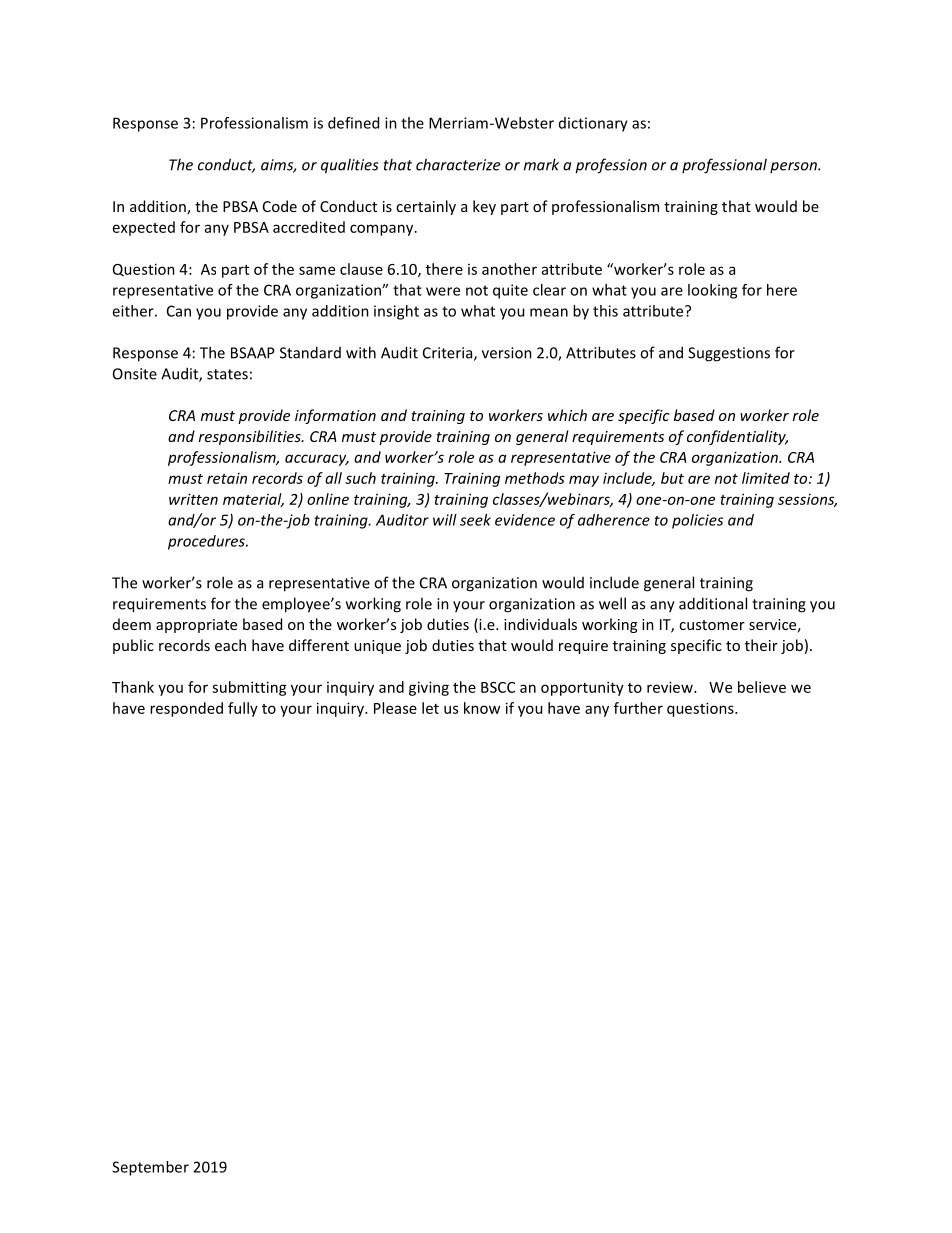 Image resolution: width=952 pixels, height=1233 pixels. I want to click on customer, so click(712, 625).
